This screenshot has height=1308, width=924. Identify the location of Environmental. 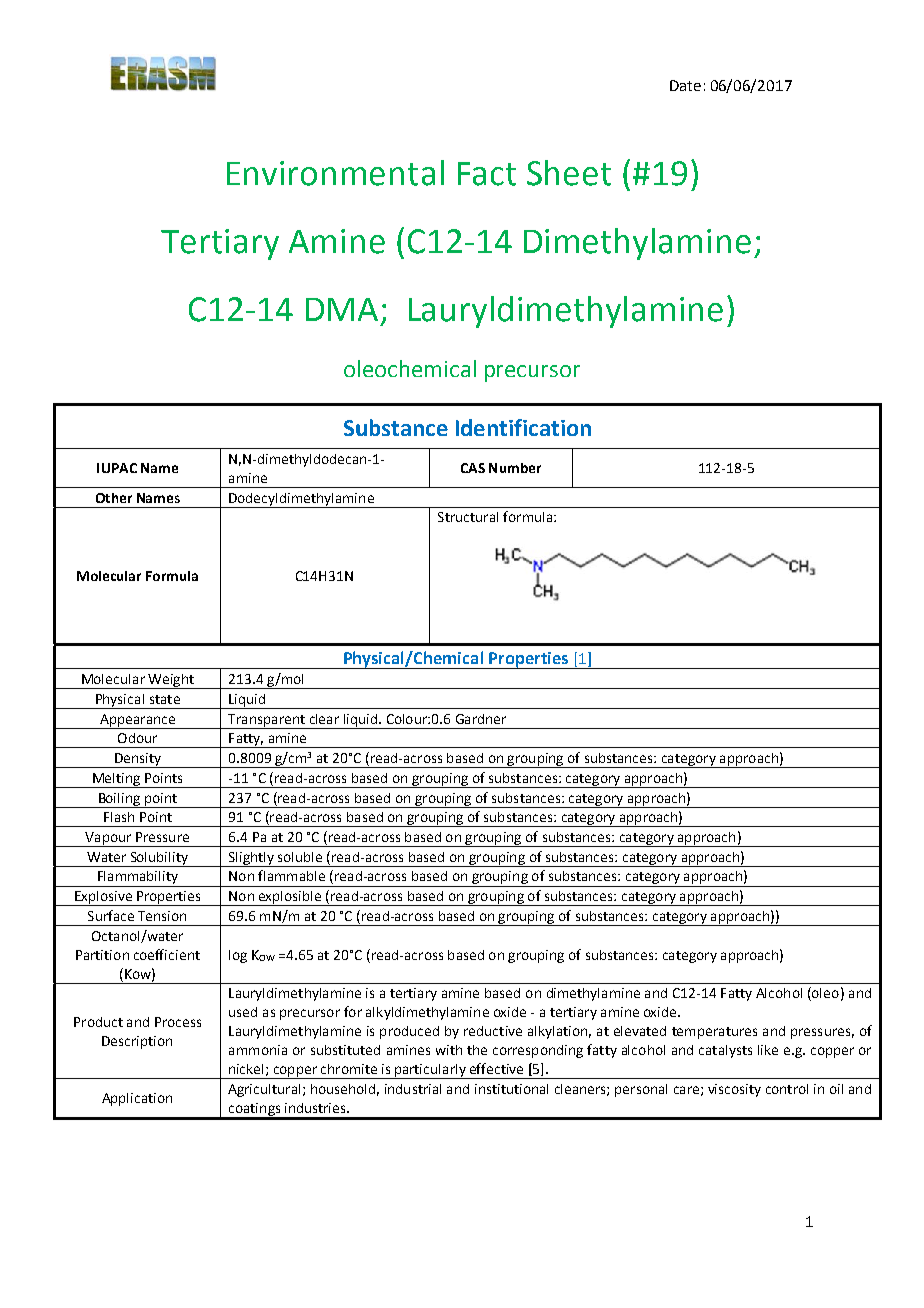
(335, 173).
